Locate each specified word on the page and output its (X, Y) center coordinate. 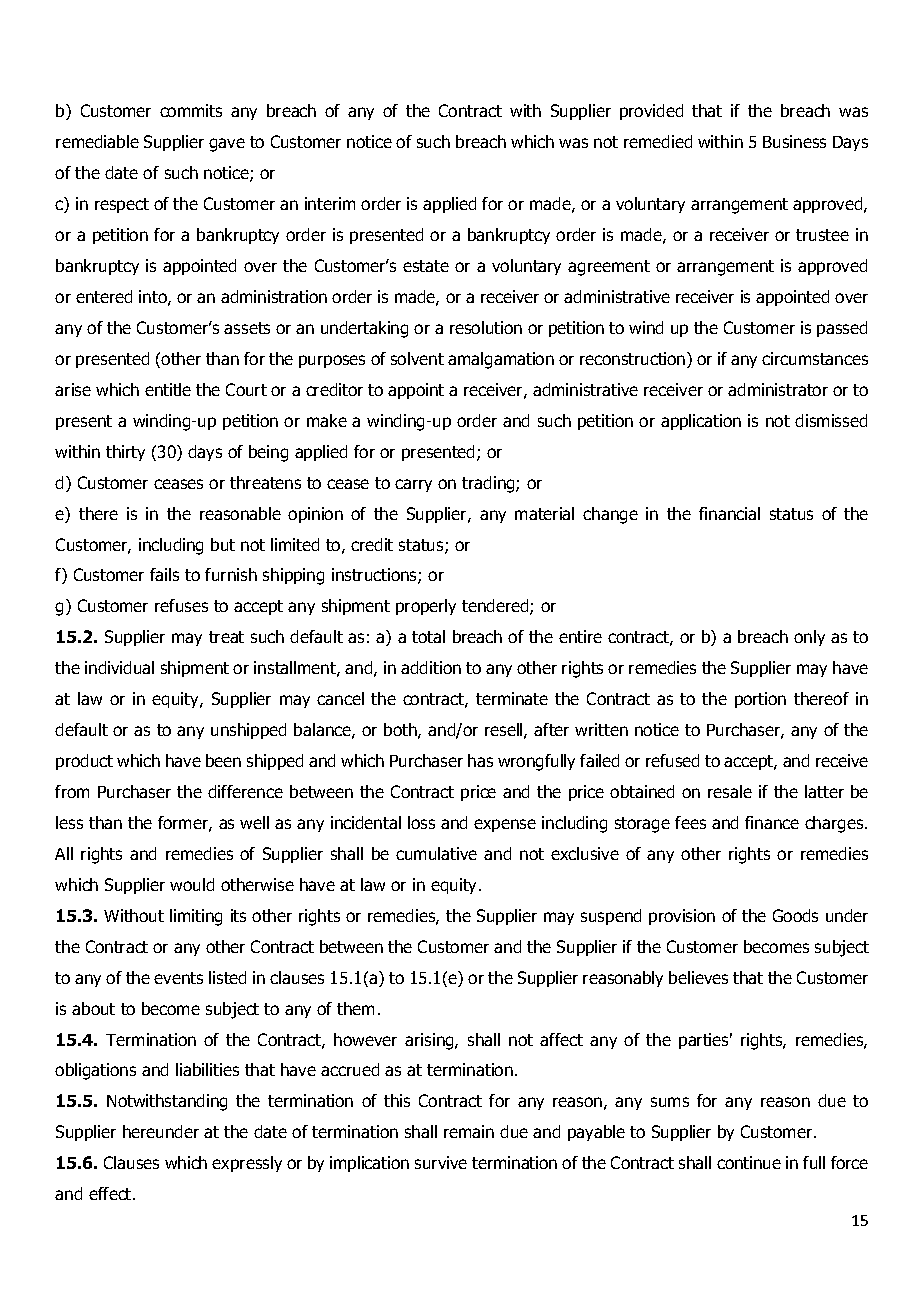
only (809, 638)
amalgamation (501, 360)
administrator (778, 389)
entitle (168, 389)
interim (330, 203)
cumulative (436, 853)
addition (431, 667)
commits (191, 110)
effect (111, 1193)
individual (119, 667)
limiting (196, 917)
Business (794, 141)
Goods (795, 915)
